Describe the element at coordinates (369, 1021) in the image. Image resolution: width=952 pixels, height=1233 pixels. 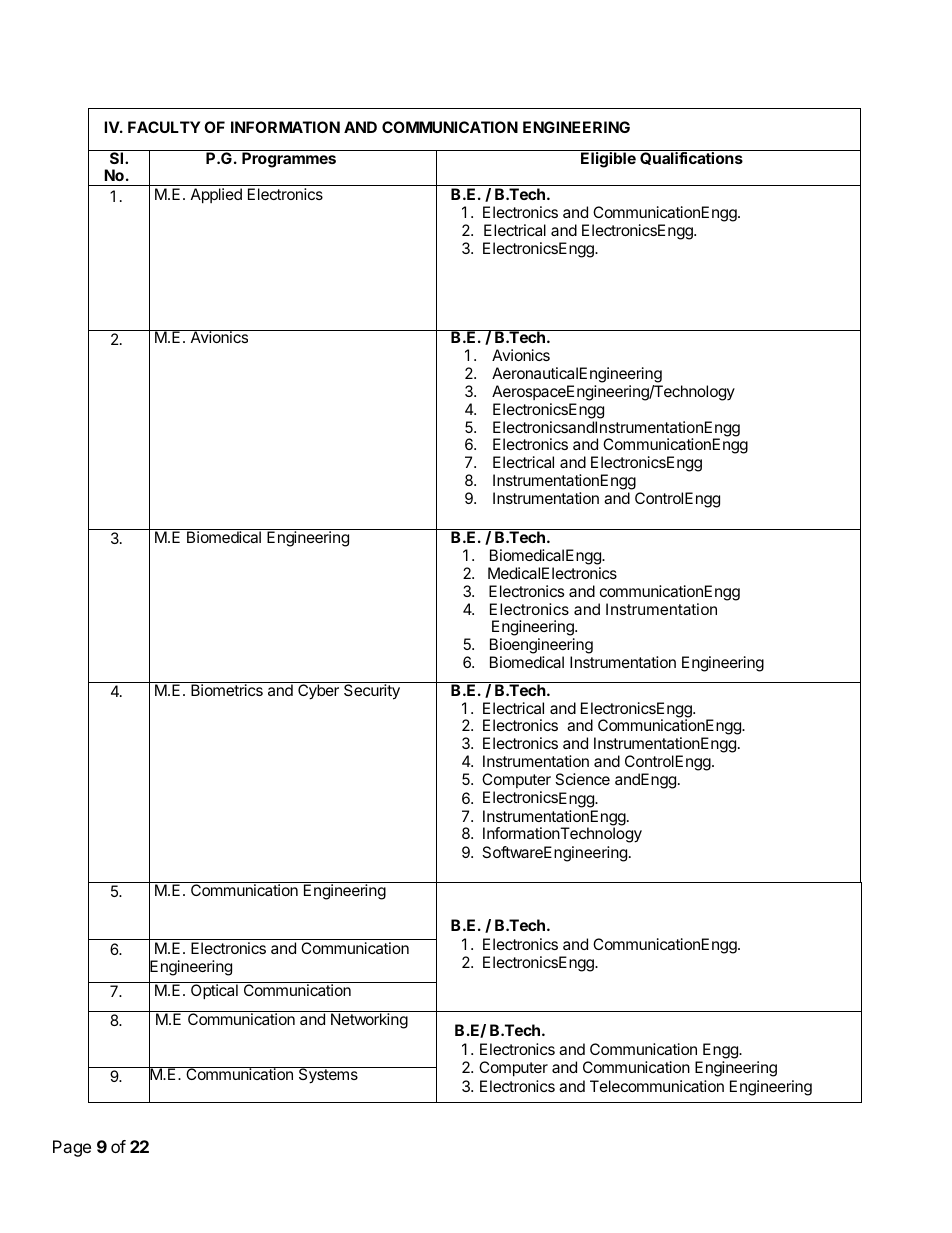
I see `Networking` at that location.
